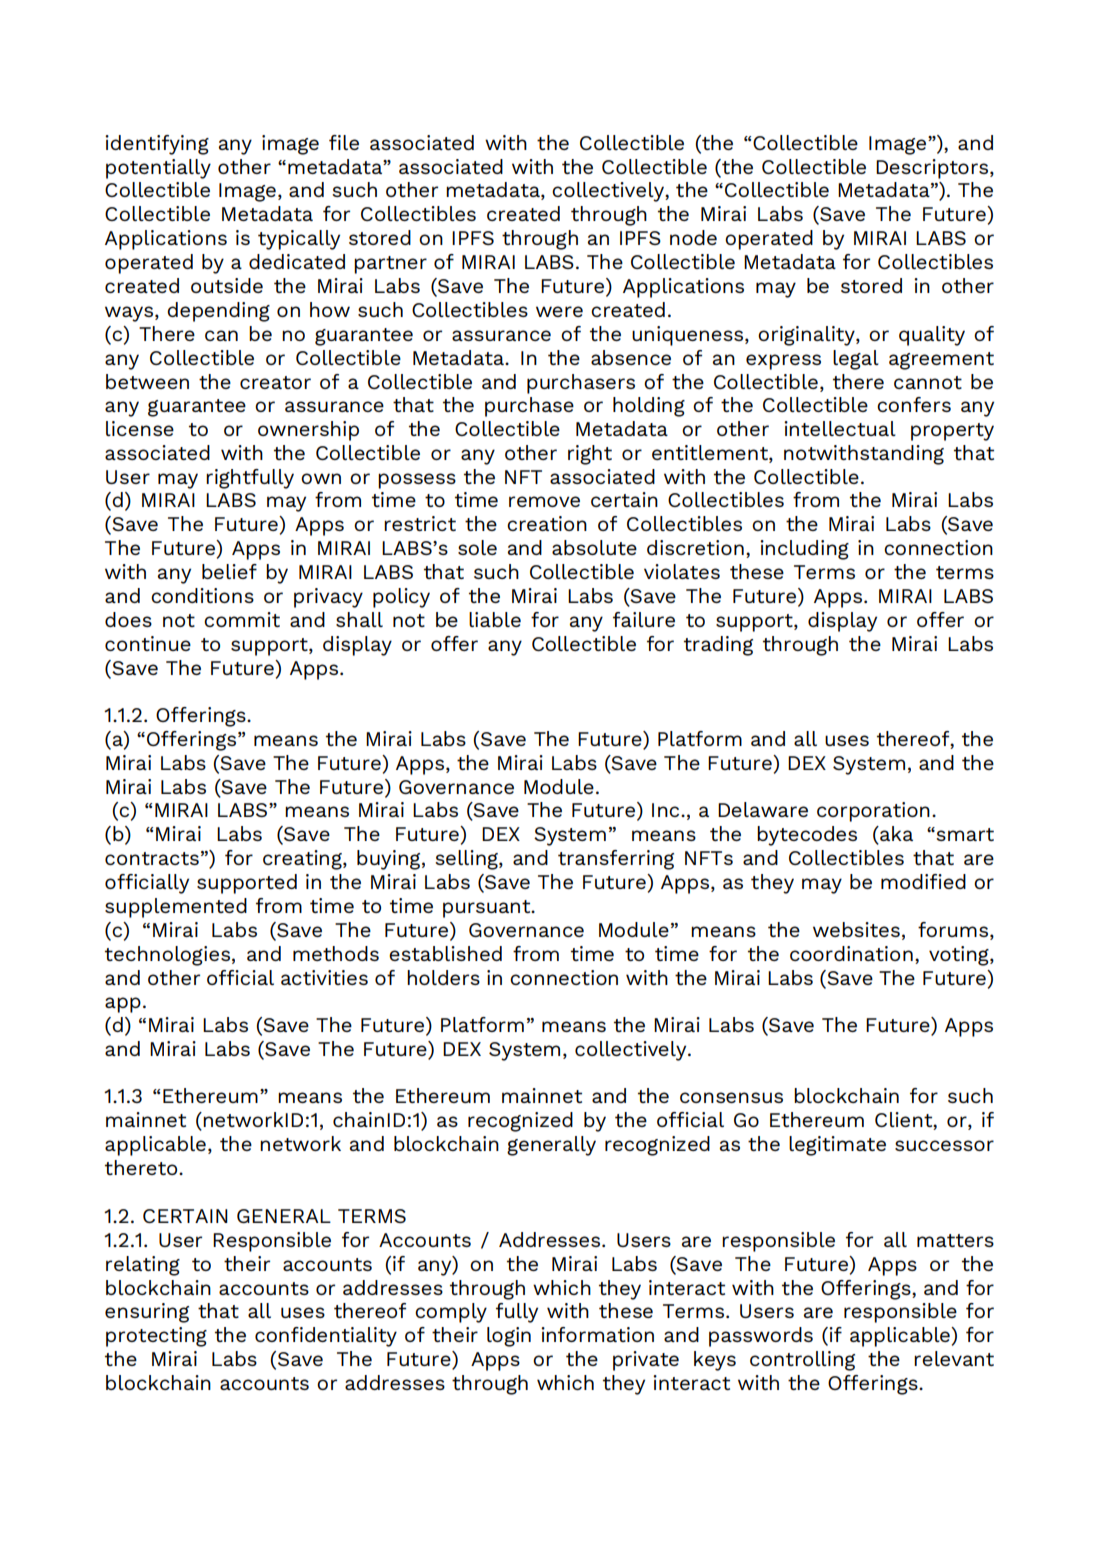 The height and width of the document is (1556, 1099). Describe the element at coordinates (303, 860) in the document. I see `creating` at that location.
